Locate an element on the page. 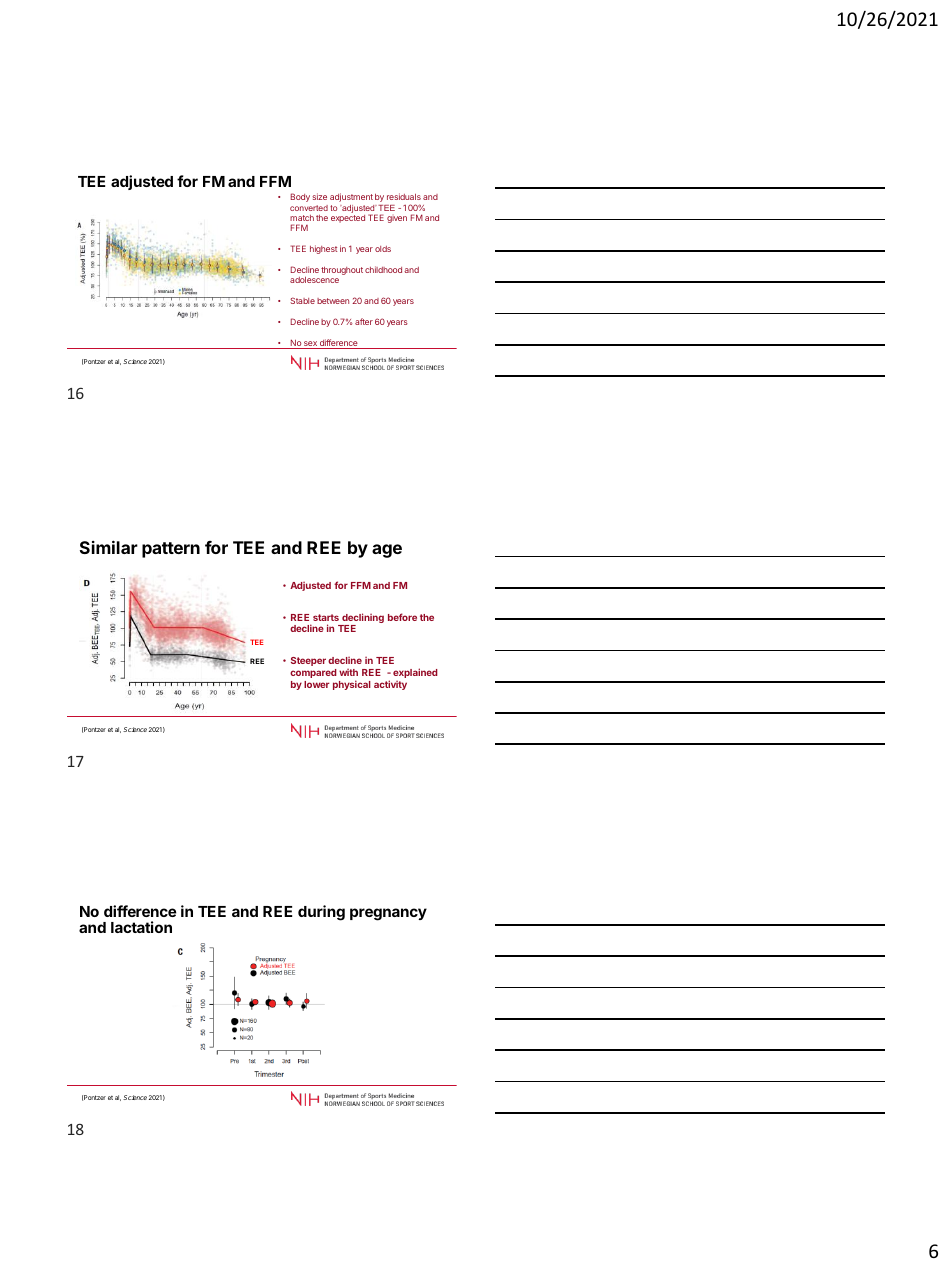 The width and height of the image is (952, 1270). activity is located at coordinates (390, 685).
